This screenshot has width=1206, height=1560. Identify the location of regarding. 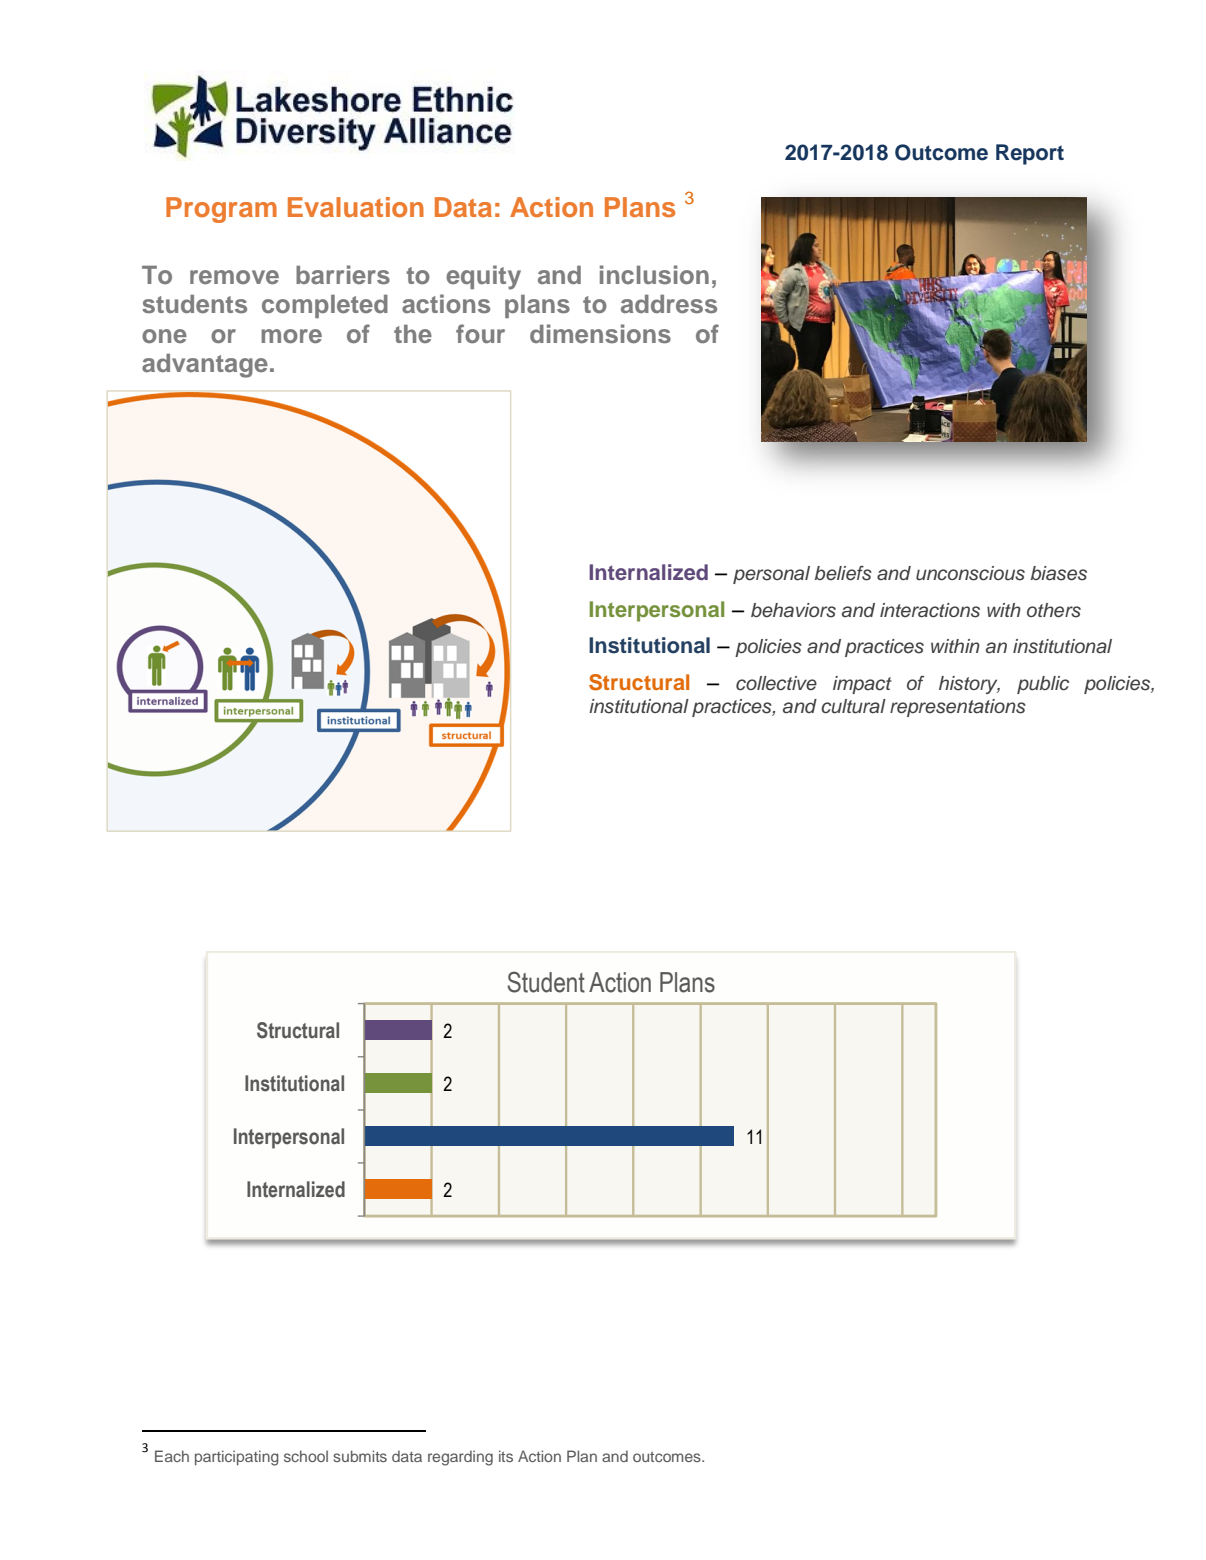
(460, 1458).
